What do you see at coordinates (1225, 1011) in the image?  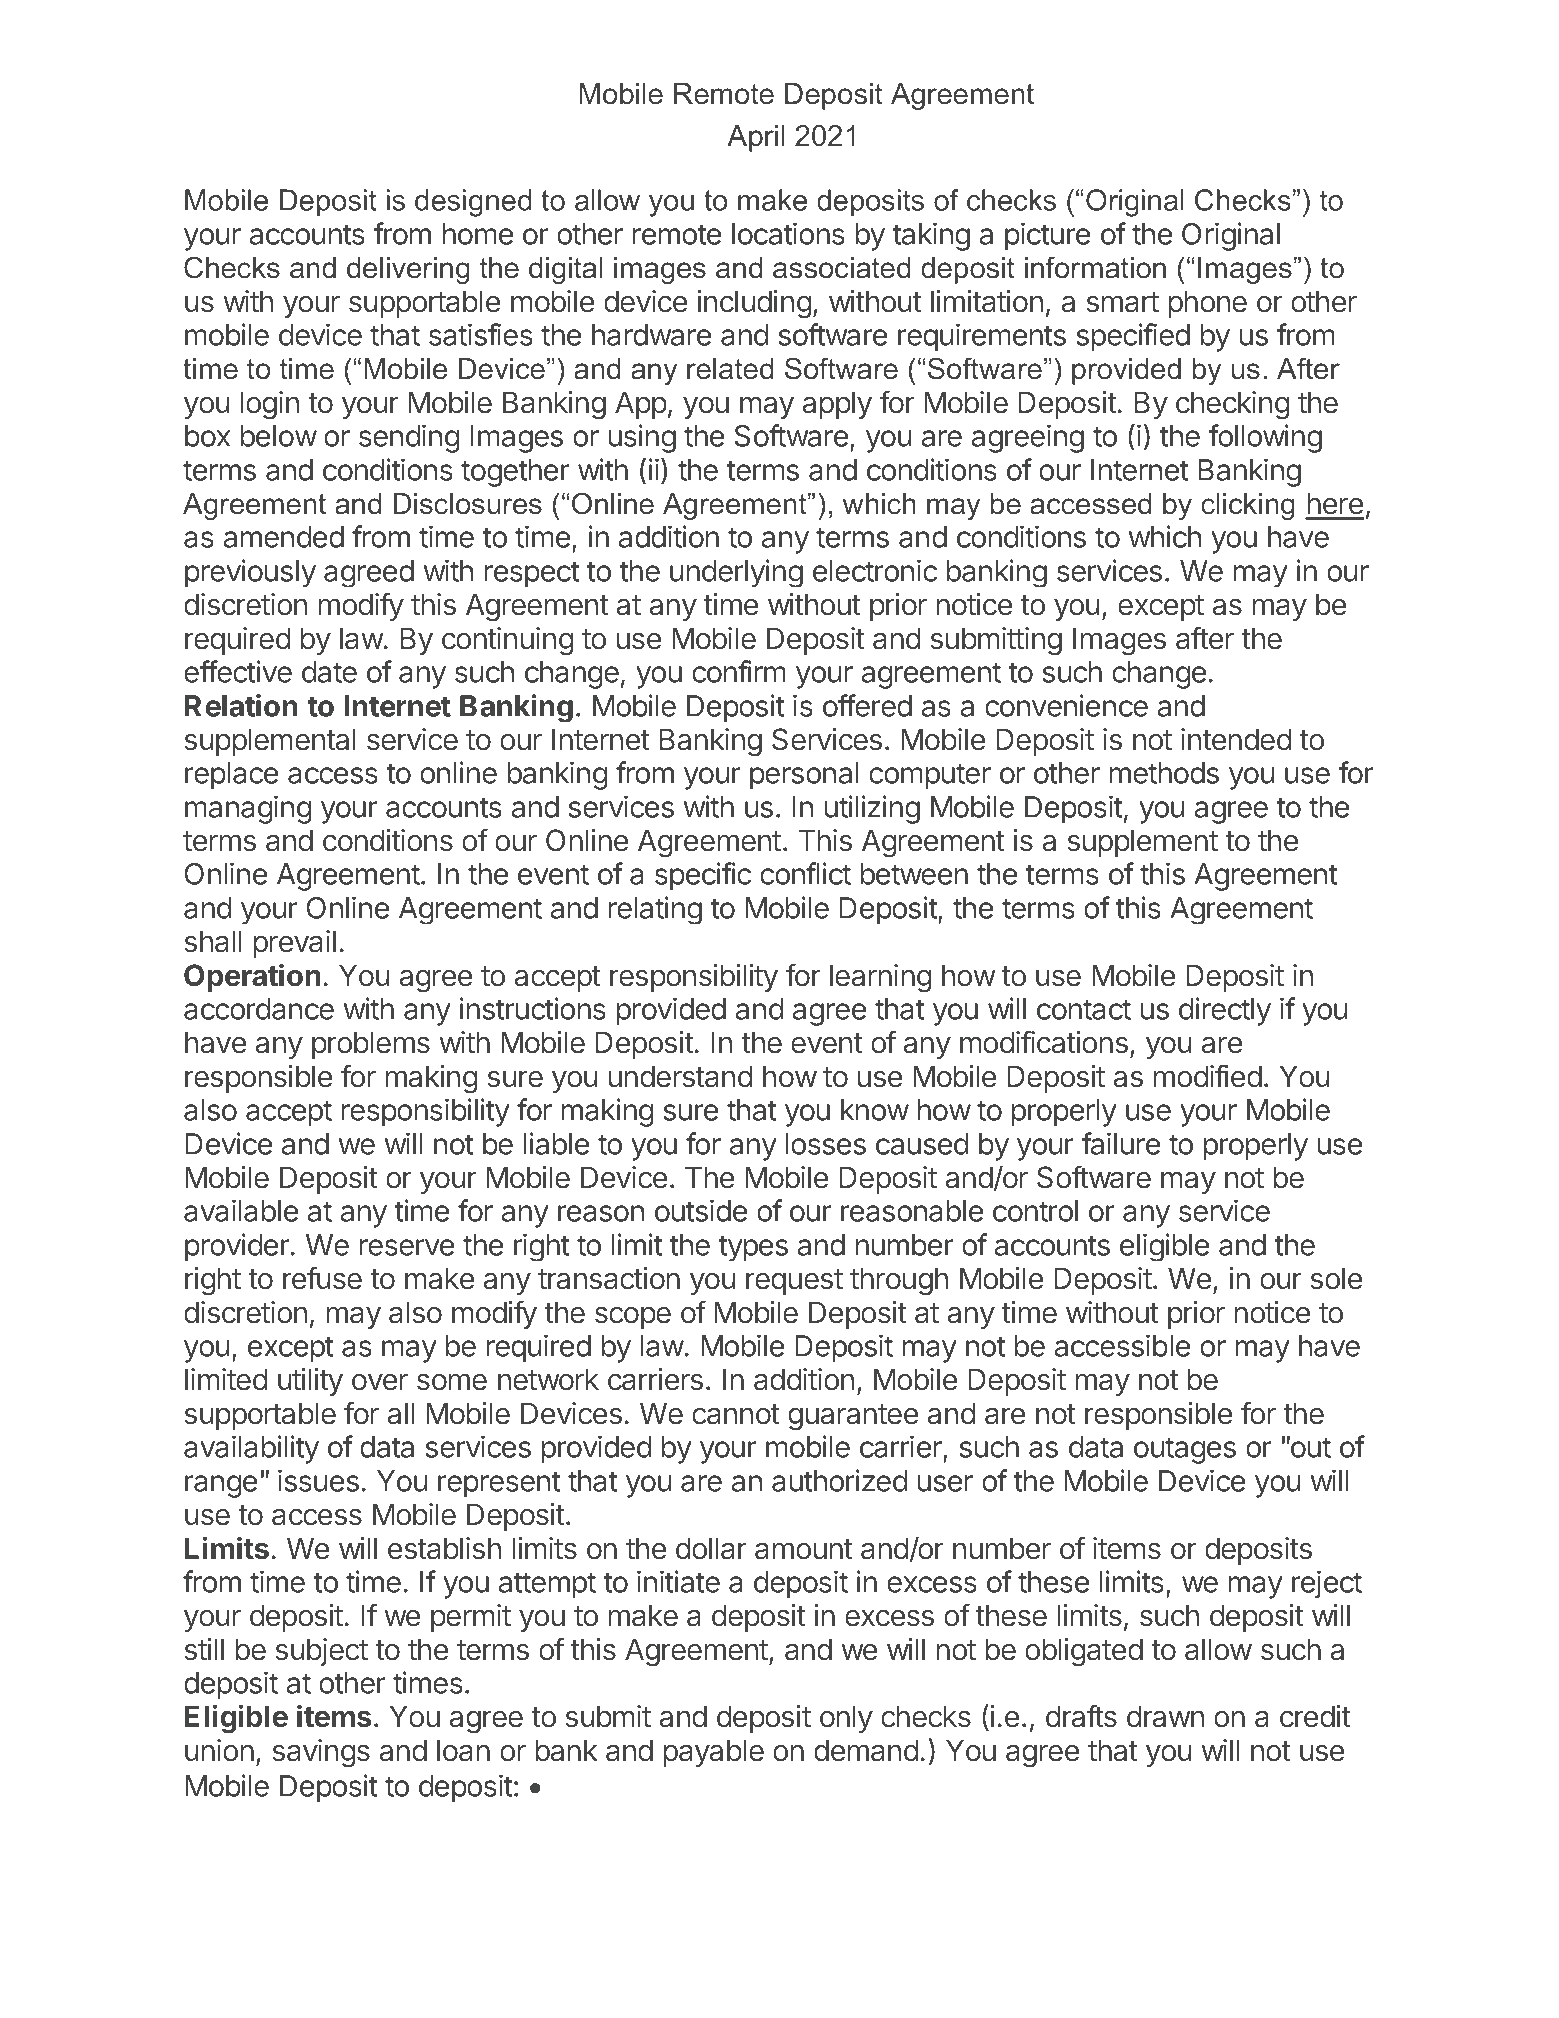 I see `directly` at bounding box center [1225, 1011].
